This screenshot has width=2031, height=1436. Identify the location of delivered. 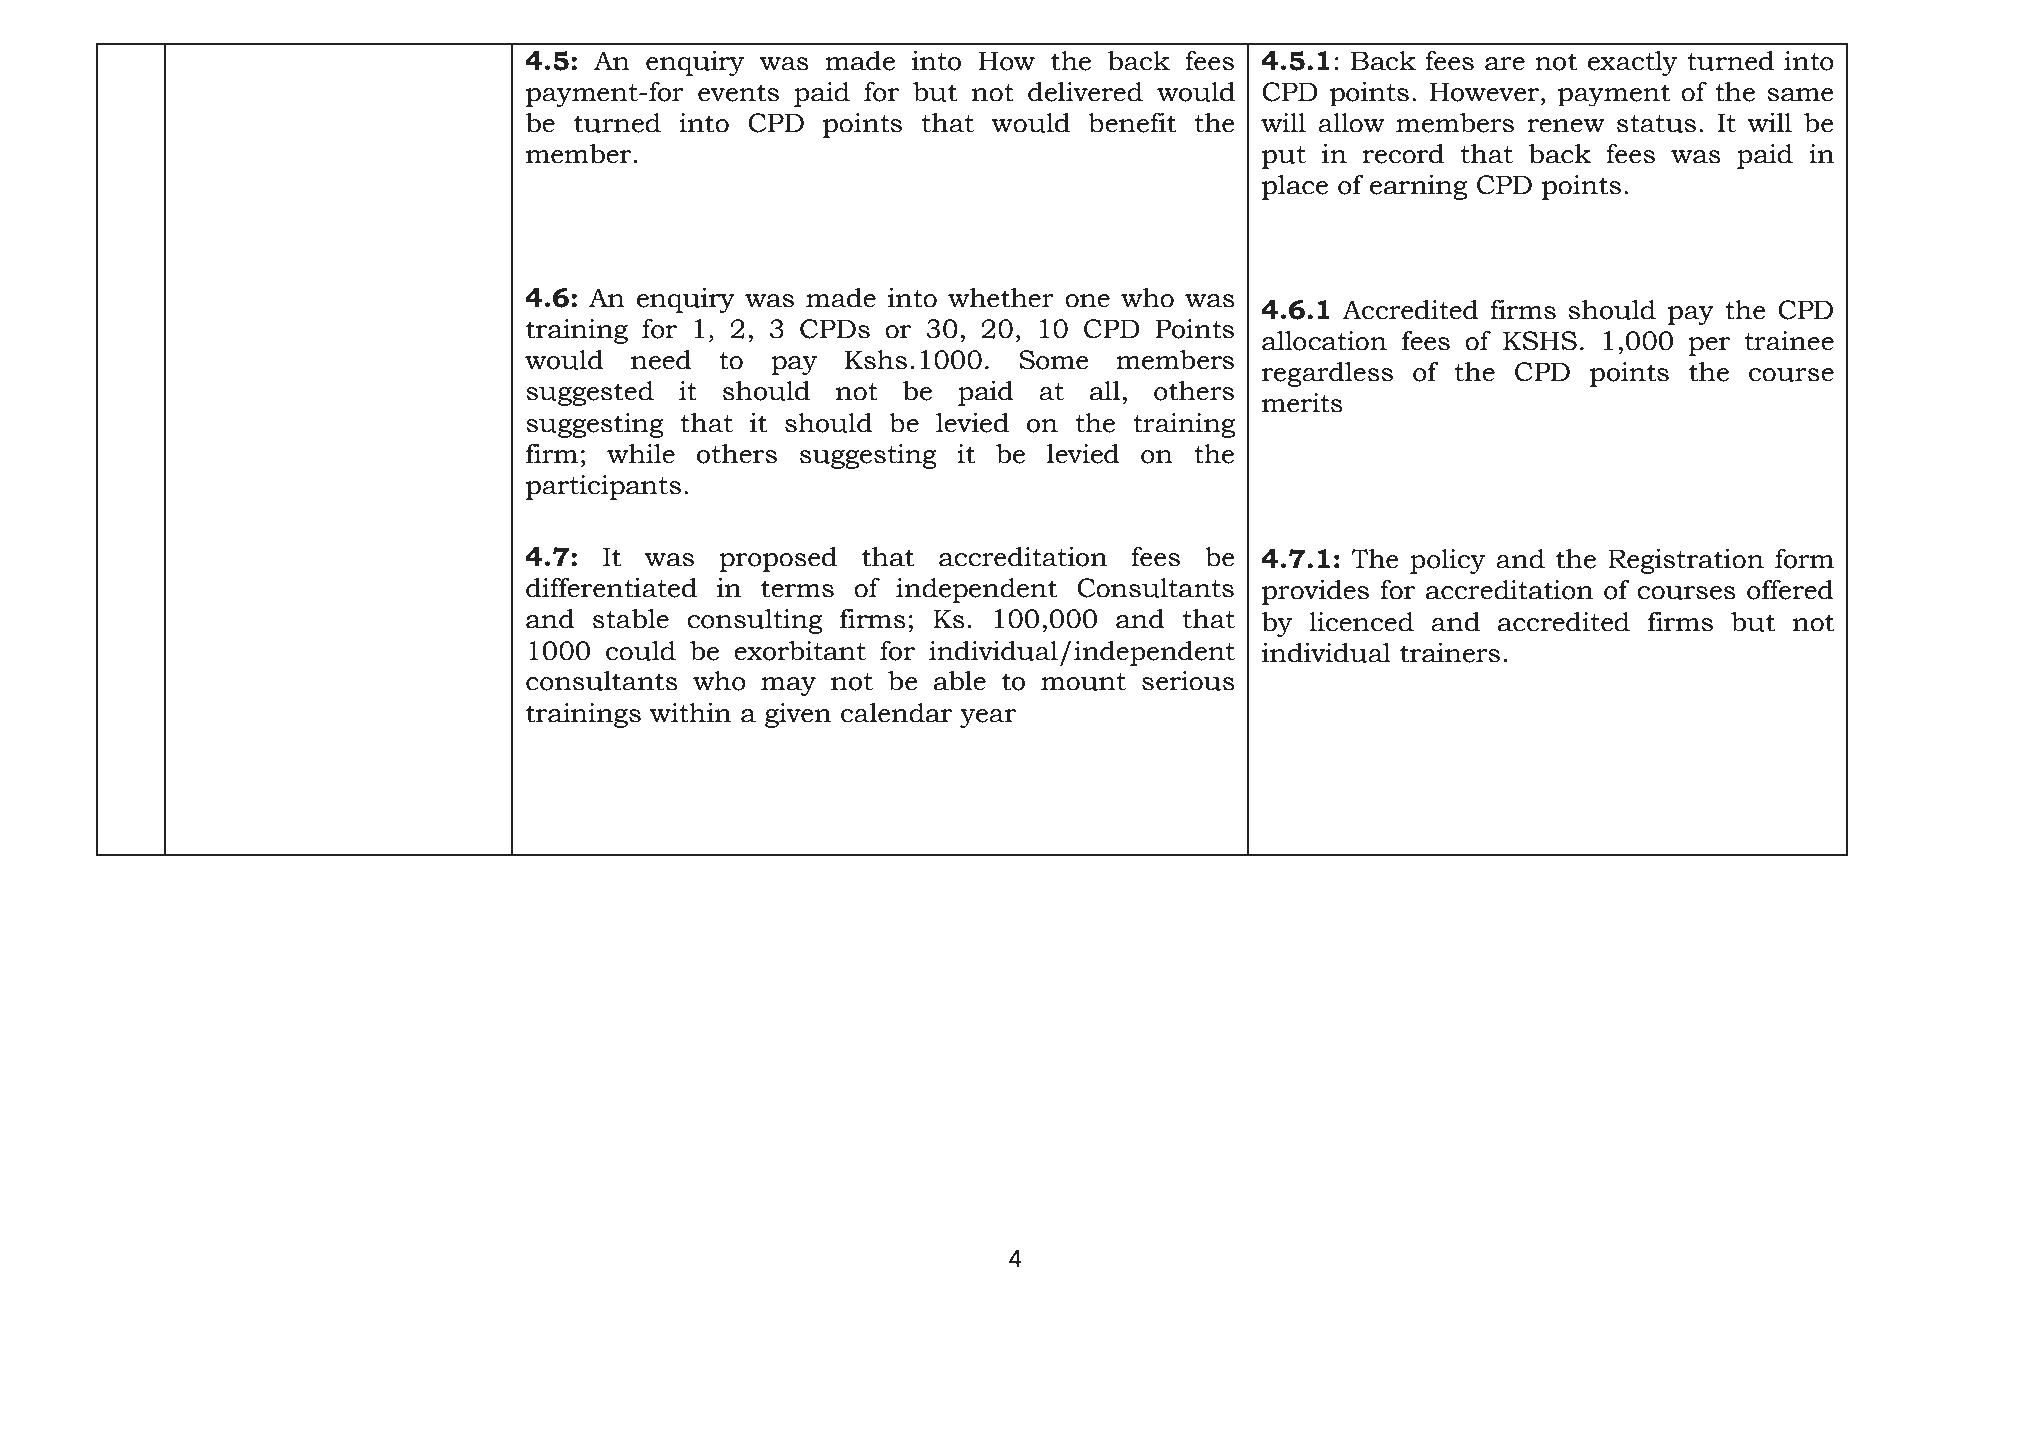
(1085, 92).
